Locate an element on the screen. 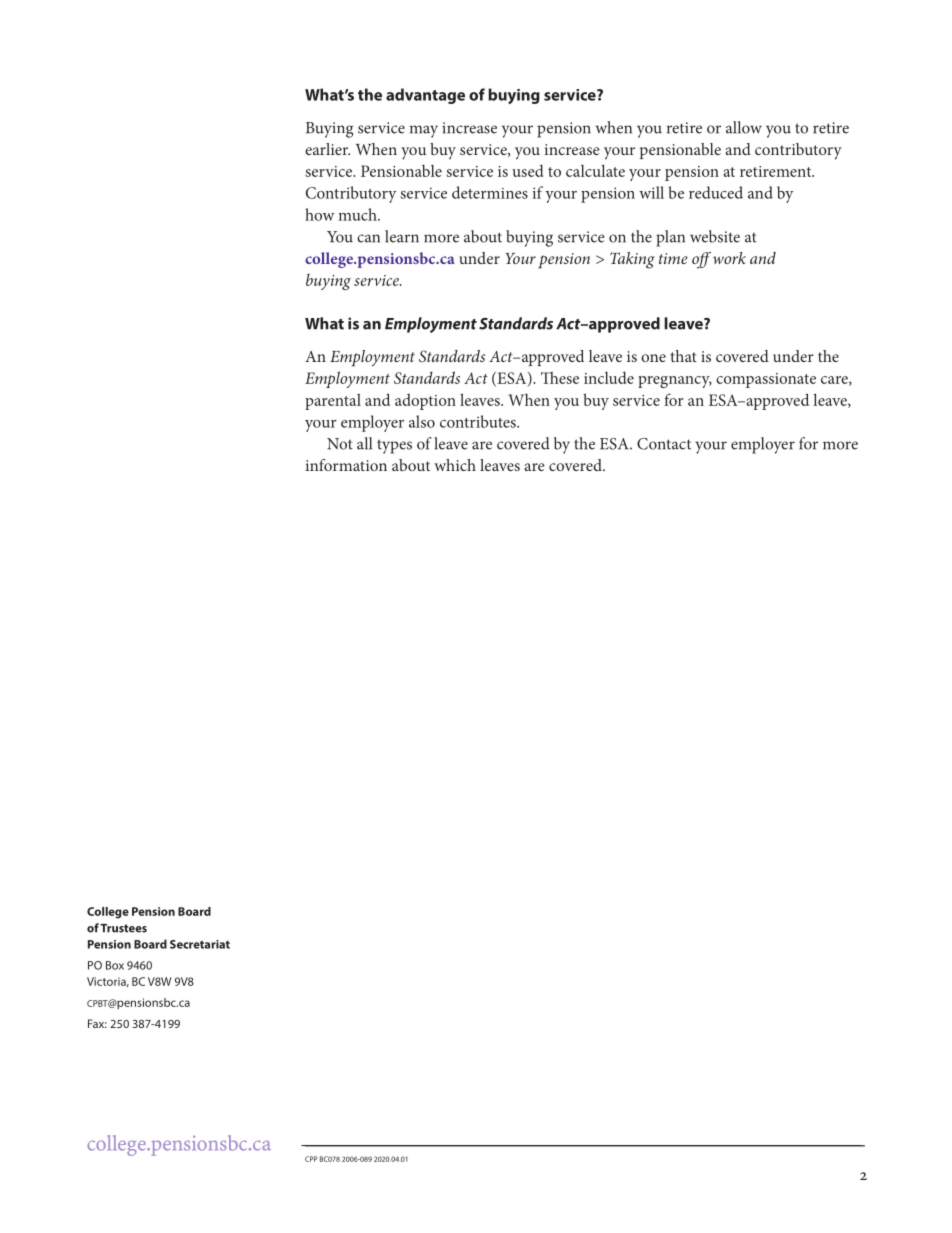 Image resolution: width=952 pixels, height=1233 pixels. Secretariat is located at coordinates (200, 944).
